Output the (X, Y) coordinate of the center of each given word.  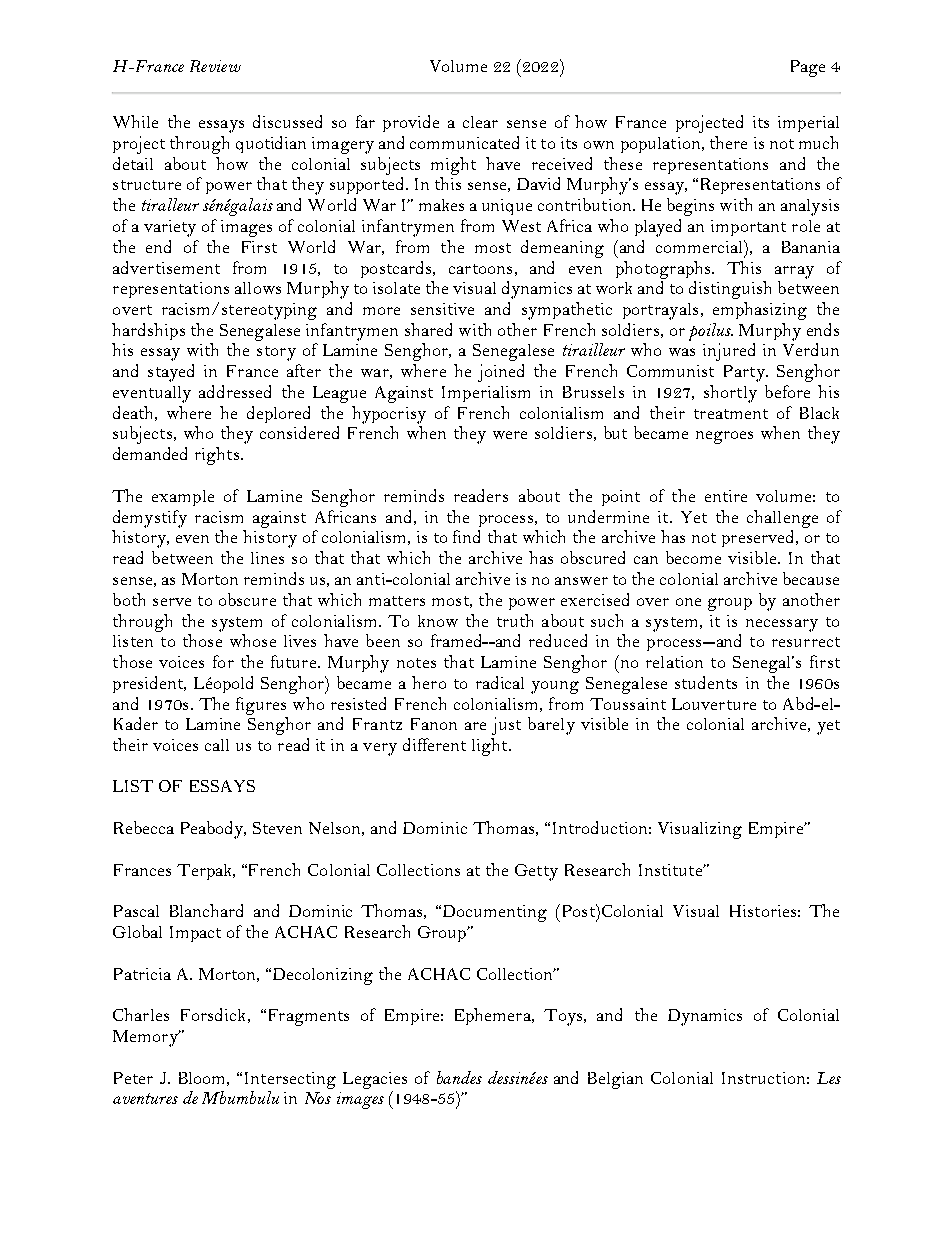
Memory (146, 1038)
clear (480, 122)
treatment (731, 414)
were (510, 435)
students (706, 682)
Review (215, 66)
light (491, 747)
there (728, 142)
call (217, 745)
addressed (235, 391)
